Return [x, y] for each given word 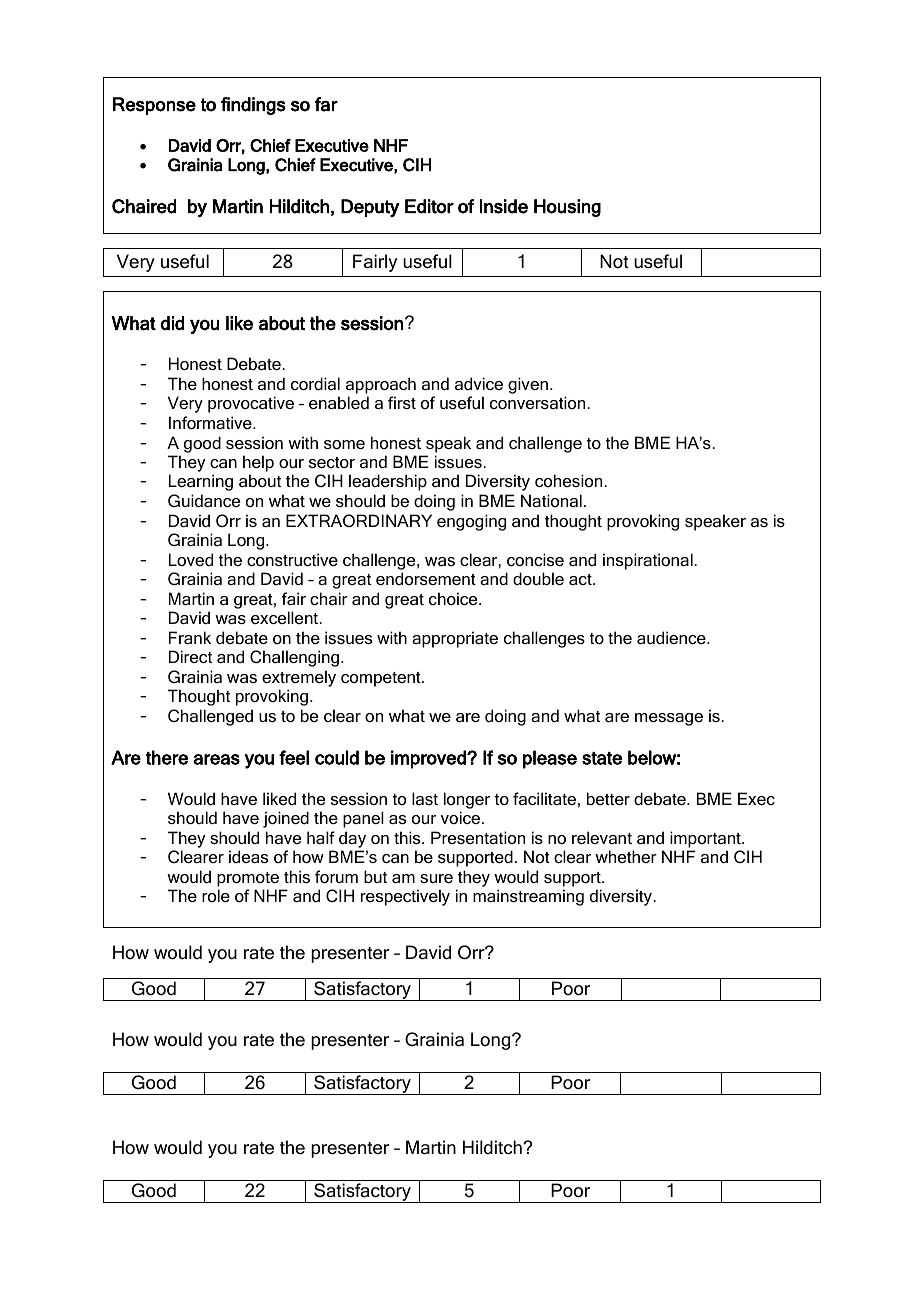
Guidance [204, 500]
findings [253, 106]
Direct [190, 656]
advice [479, 383]
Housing [567, 208]
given [529, 385]
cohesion [570, 480]
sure [436, 878]
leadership [388, 482]
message [669, 719]
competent [382, 679]
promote [248, 879]
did [172, 323]
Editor [429, 206]
